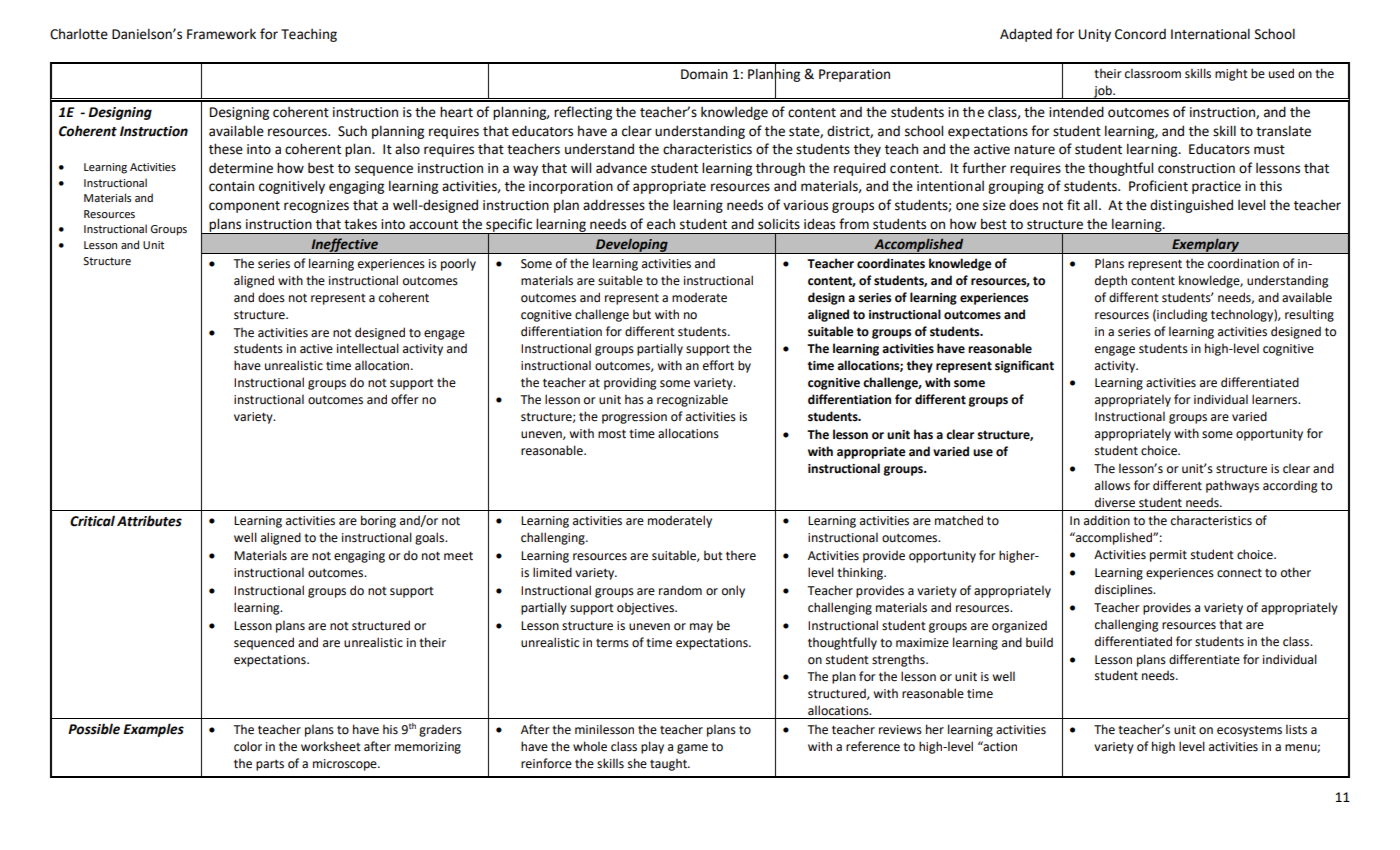 The image size is (1400, 850). I want to click on coordination, so click(1243, 263).
